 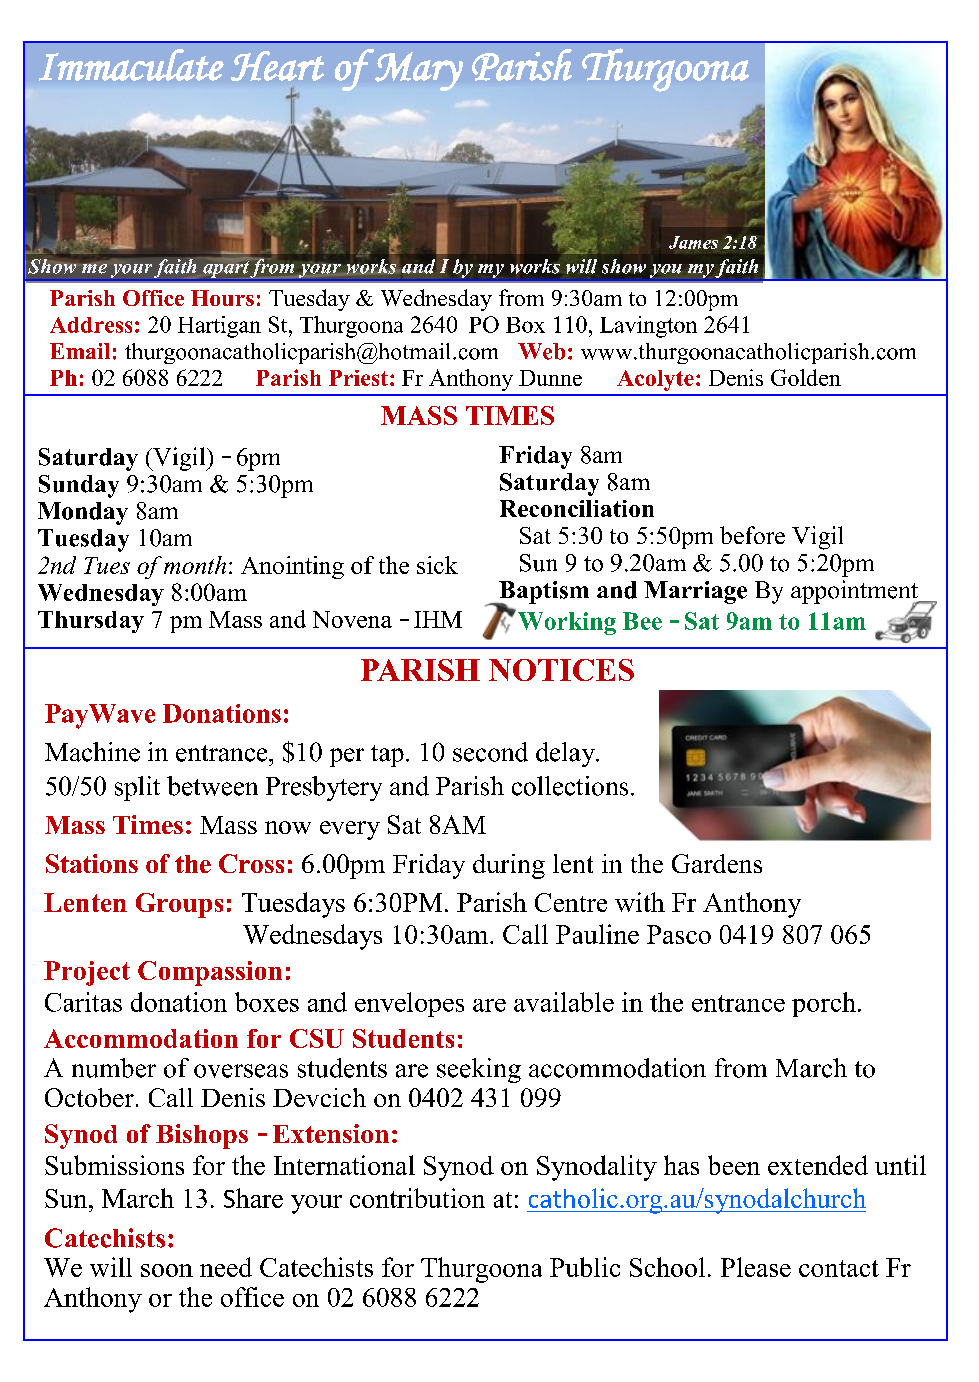 What do you see at coordinates (167, 1270) in the image?
I see `soon` at bounding box center [167, 1270].
